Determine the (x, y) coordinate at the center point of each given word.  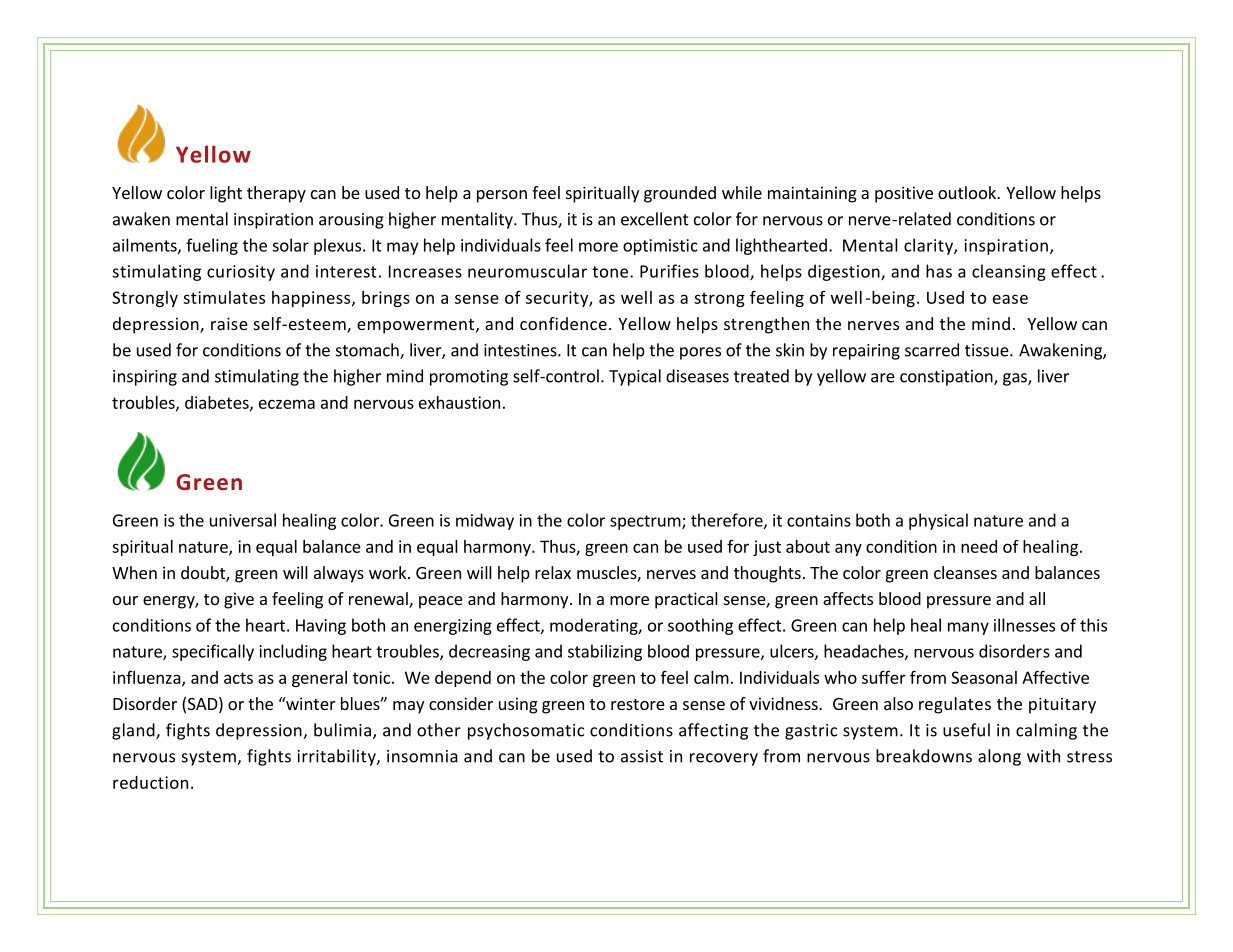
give (239, 600)
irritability (338, 757)
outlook (968, 192)
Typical (635, 377)
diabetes (218, 403)
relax (553, 572)
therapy (276, 194)
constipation (947, 378)
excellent (655, 219)
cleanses (965, 572)
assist (642, 756)
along (999, 757)
